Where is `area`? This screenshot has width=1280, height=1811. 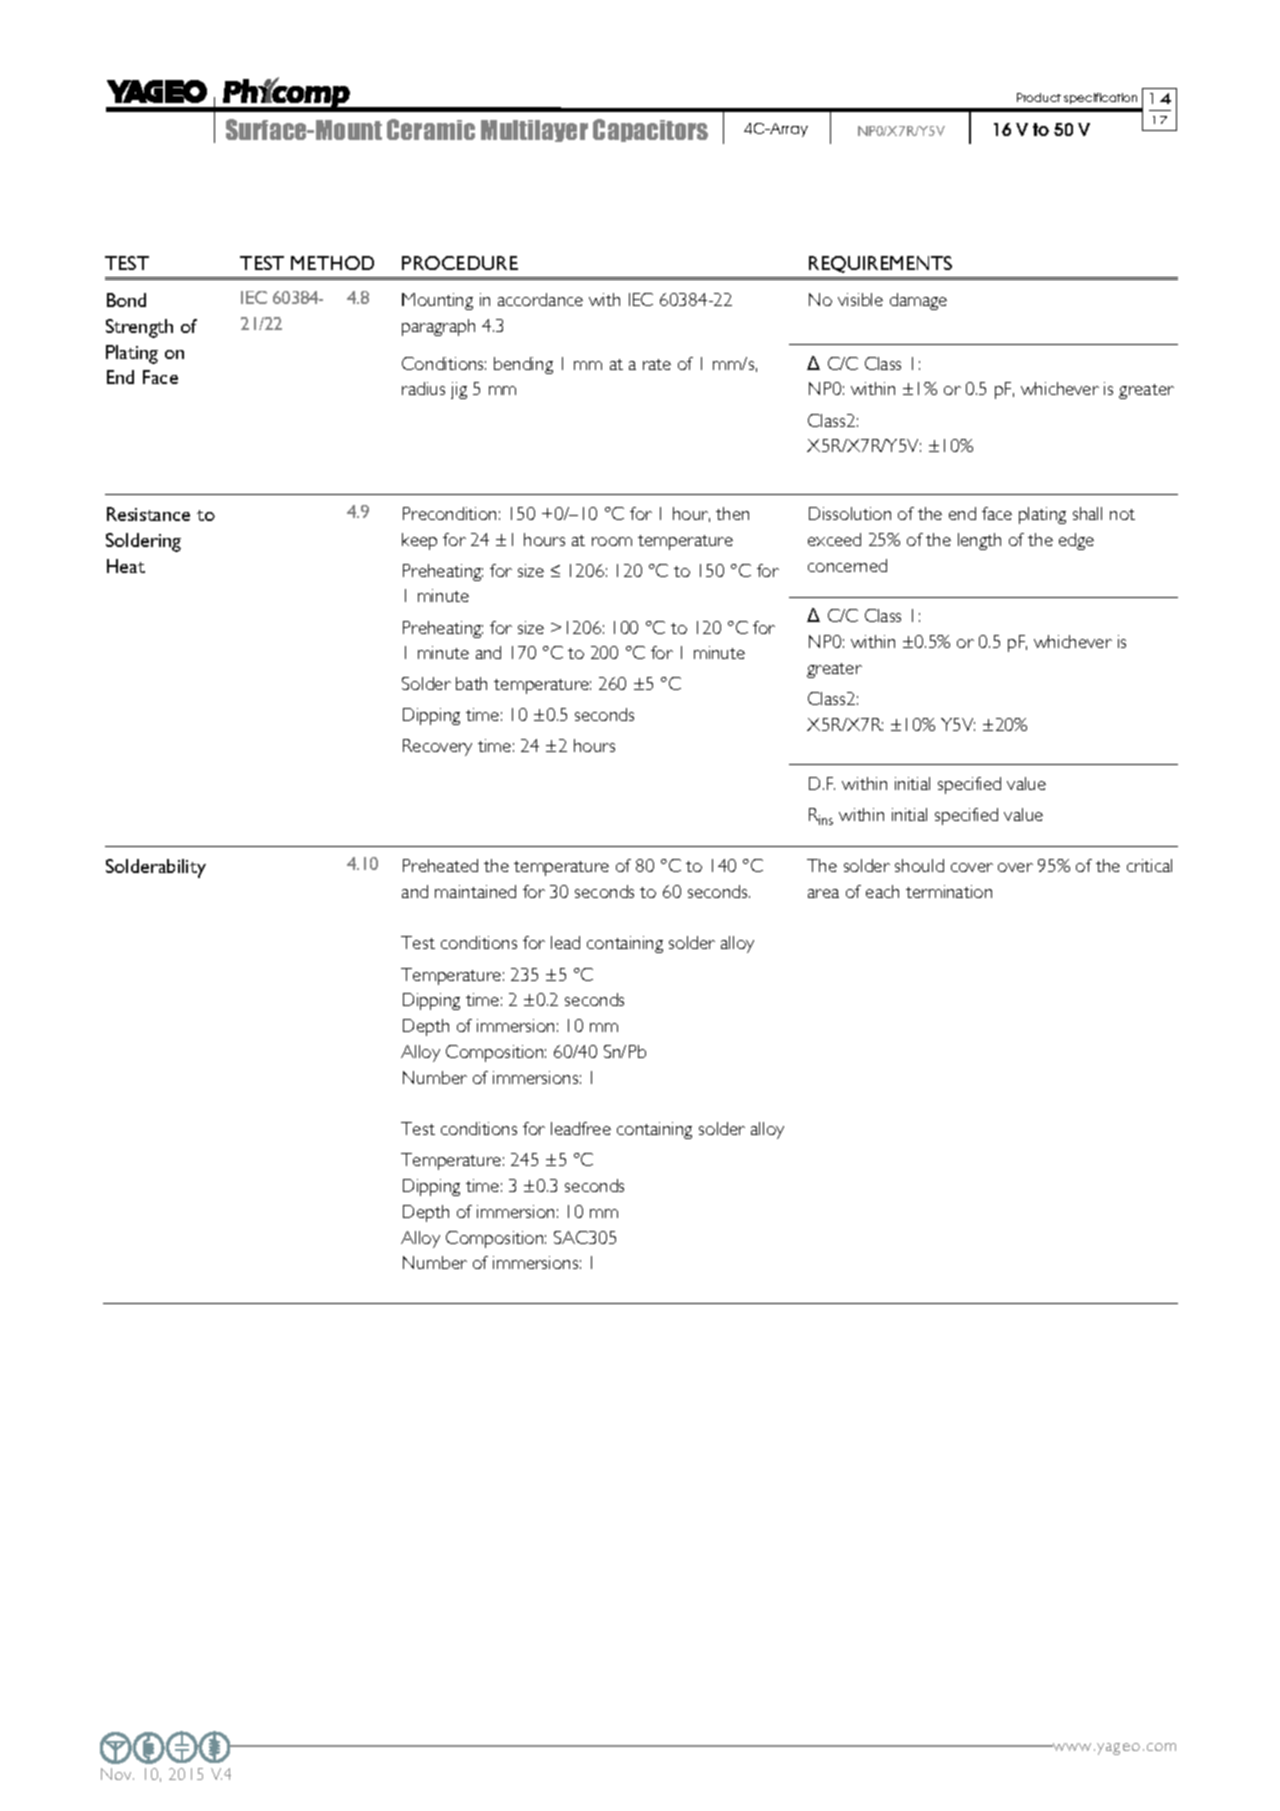 area is located at coordinates (823, 893).
